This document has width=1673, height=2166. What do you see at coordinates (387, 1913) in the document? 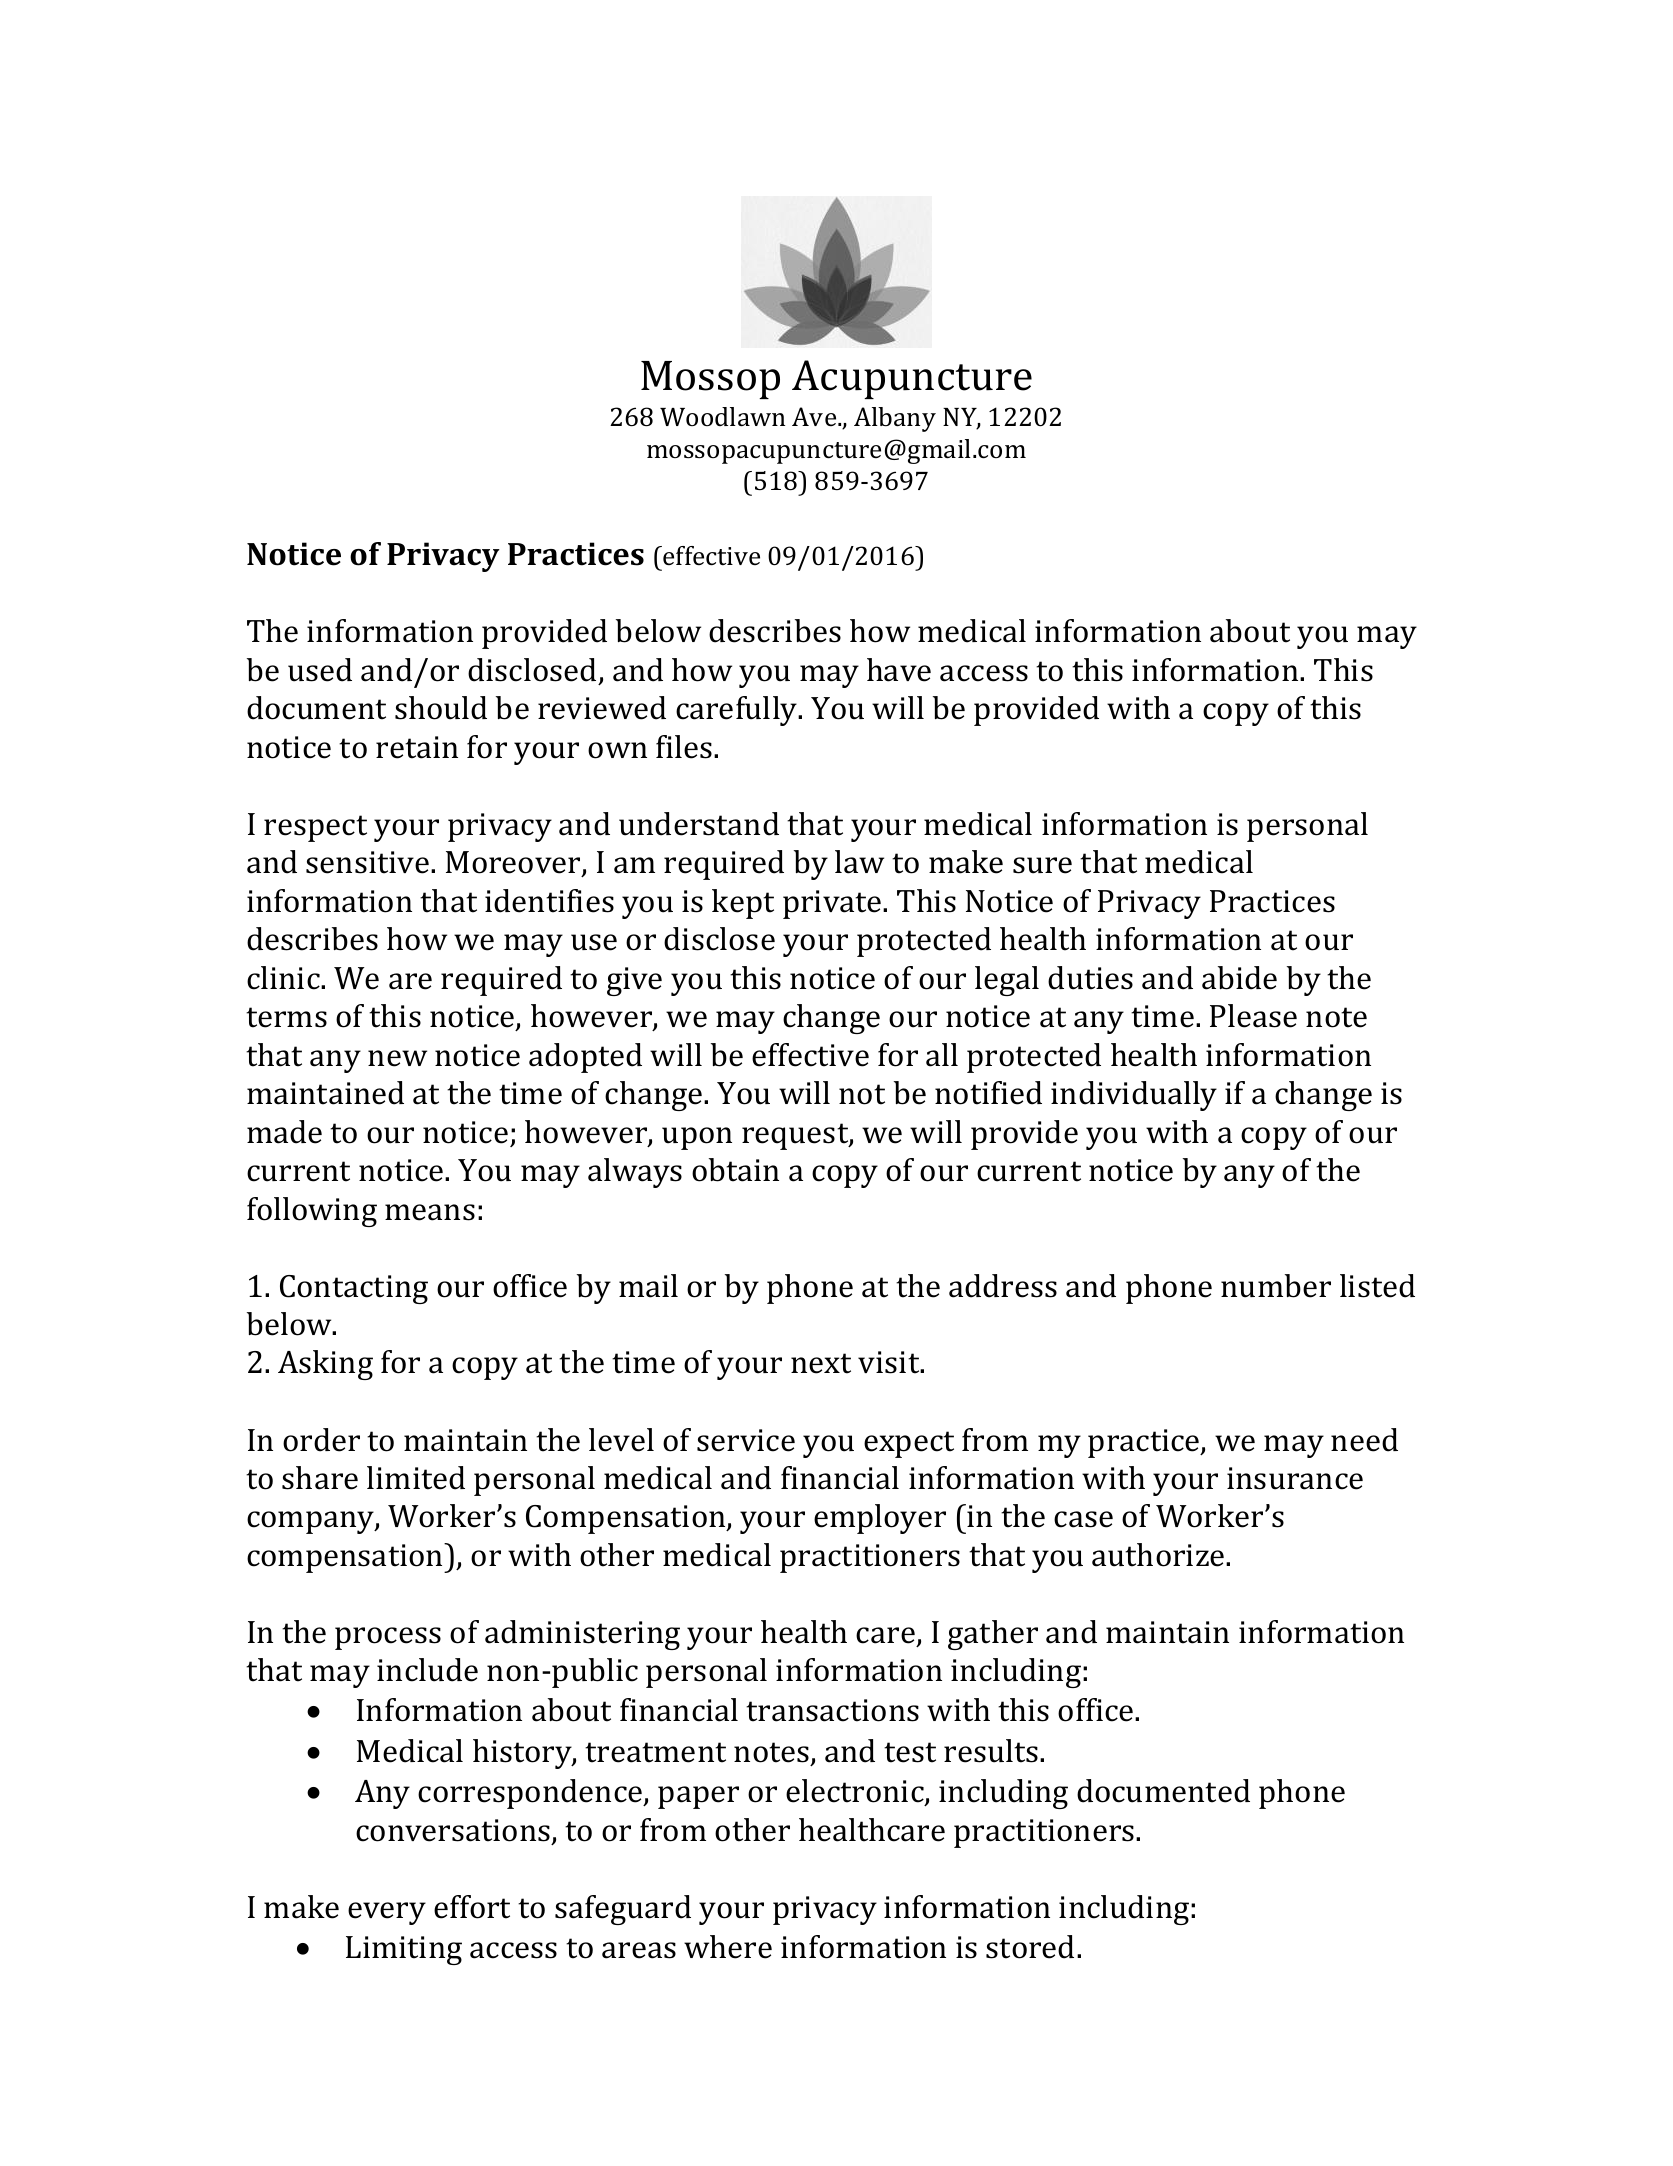
I see `every` at bounding box center [387, 1913].
